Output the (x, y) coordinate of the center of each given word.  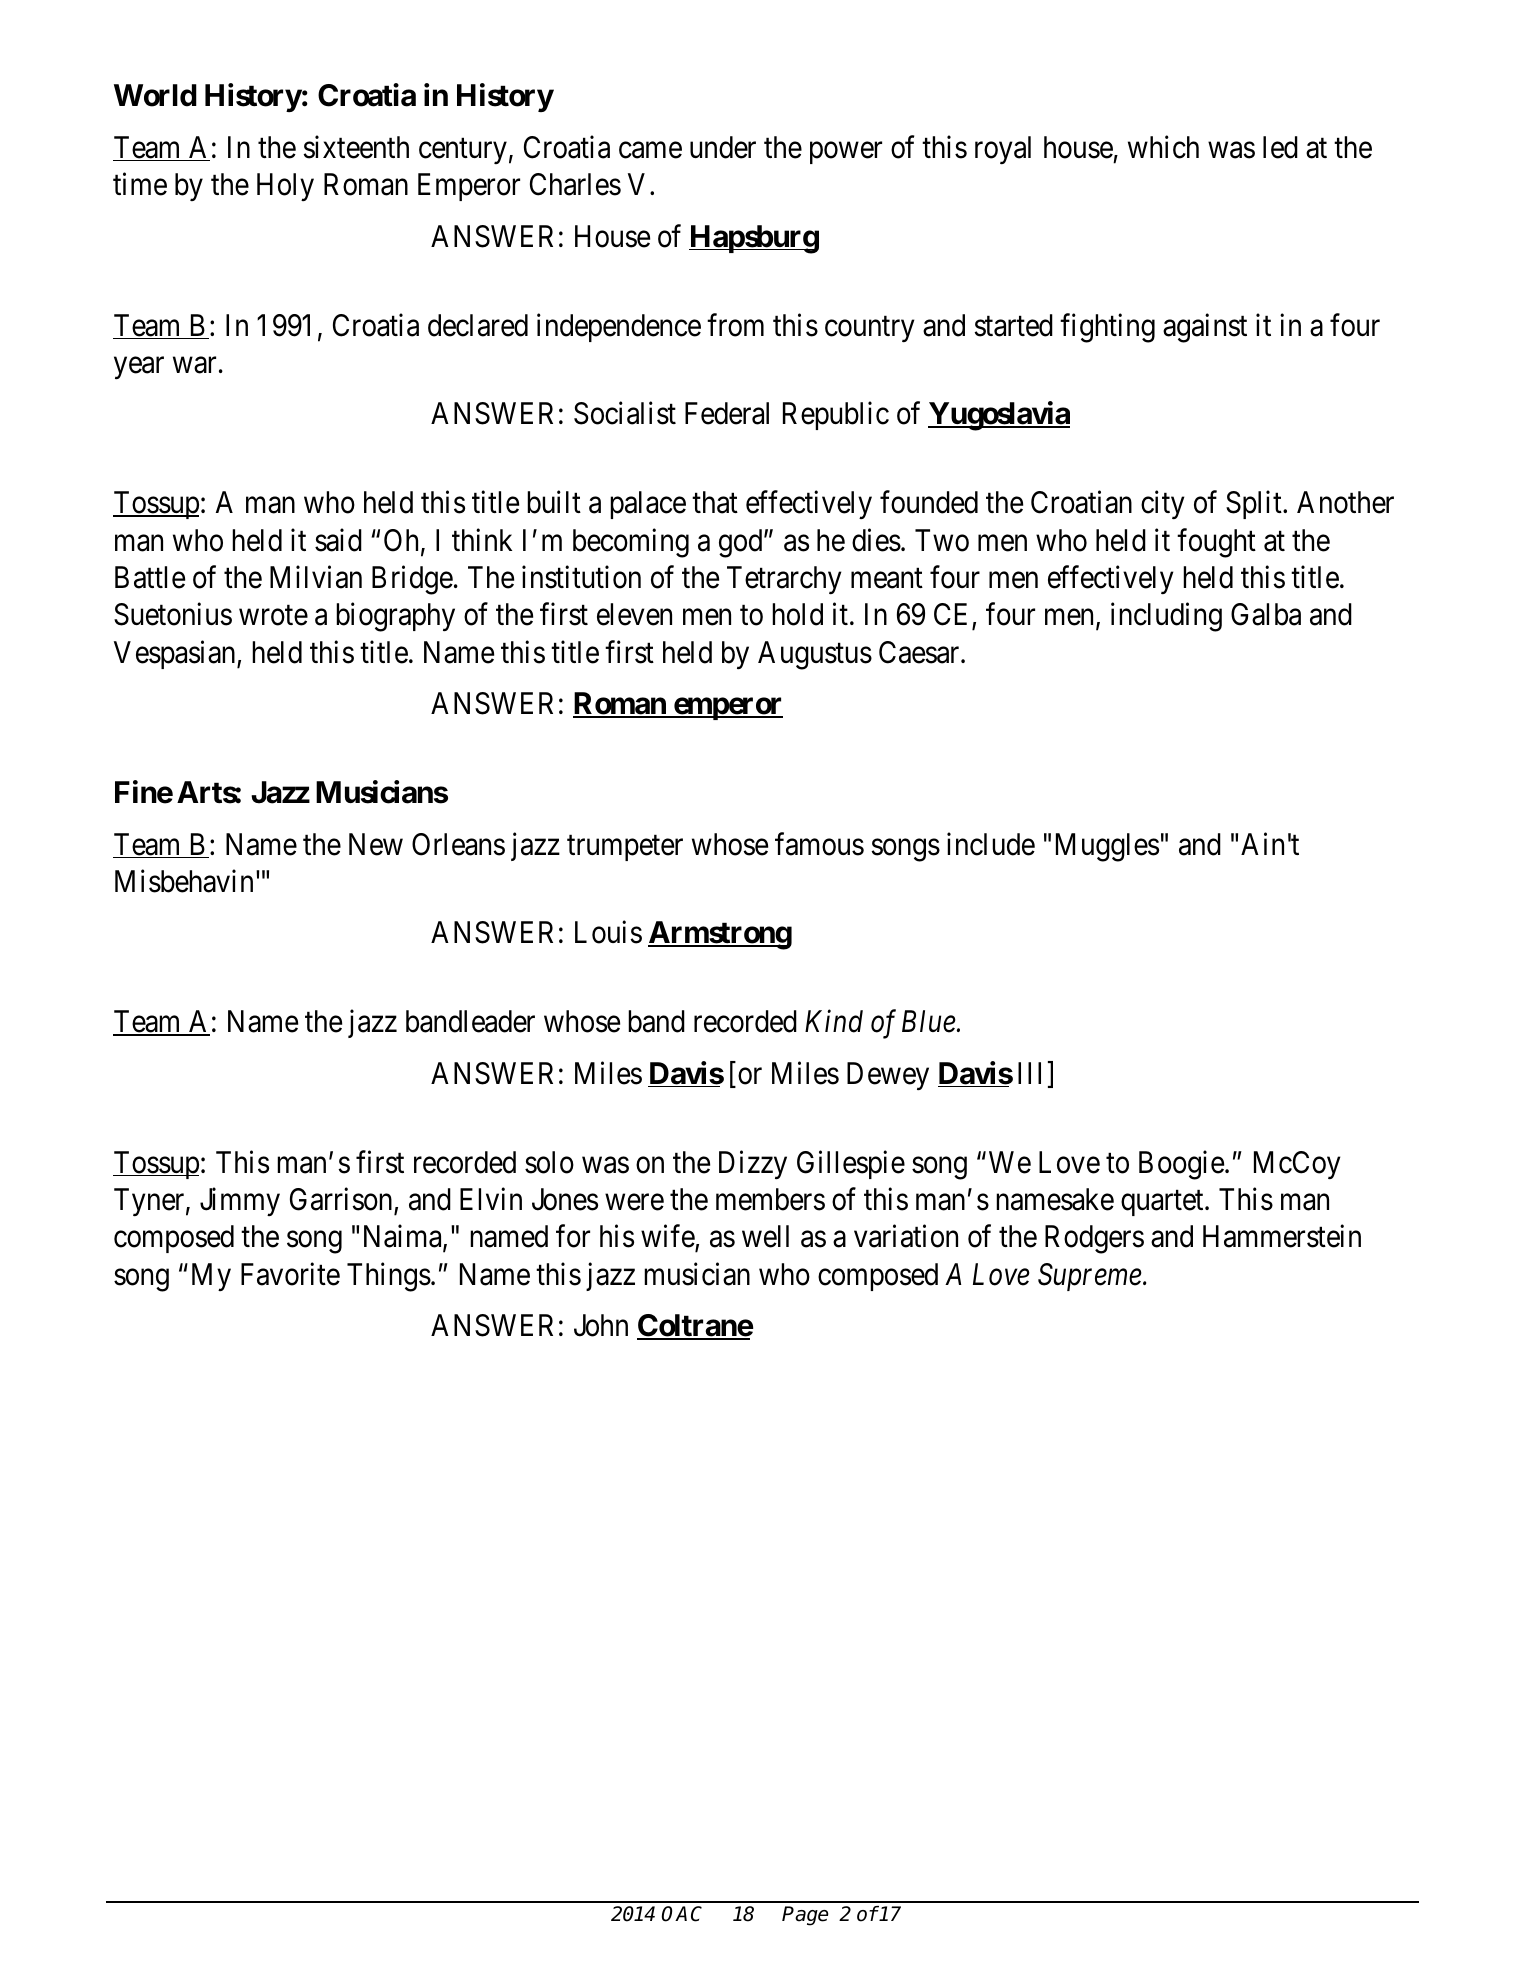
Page (805, 1916)
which (1163, 147)
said (338, 540)
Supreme (1091, 1277)
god (742, 543)
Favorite (290, 1274)
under (723, 147)
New (376, 844)
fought (1216, 543)
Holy (285, 187)
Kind (834, 1021)
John (601, 1325)
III (1029, 1073)
